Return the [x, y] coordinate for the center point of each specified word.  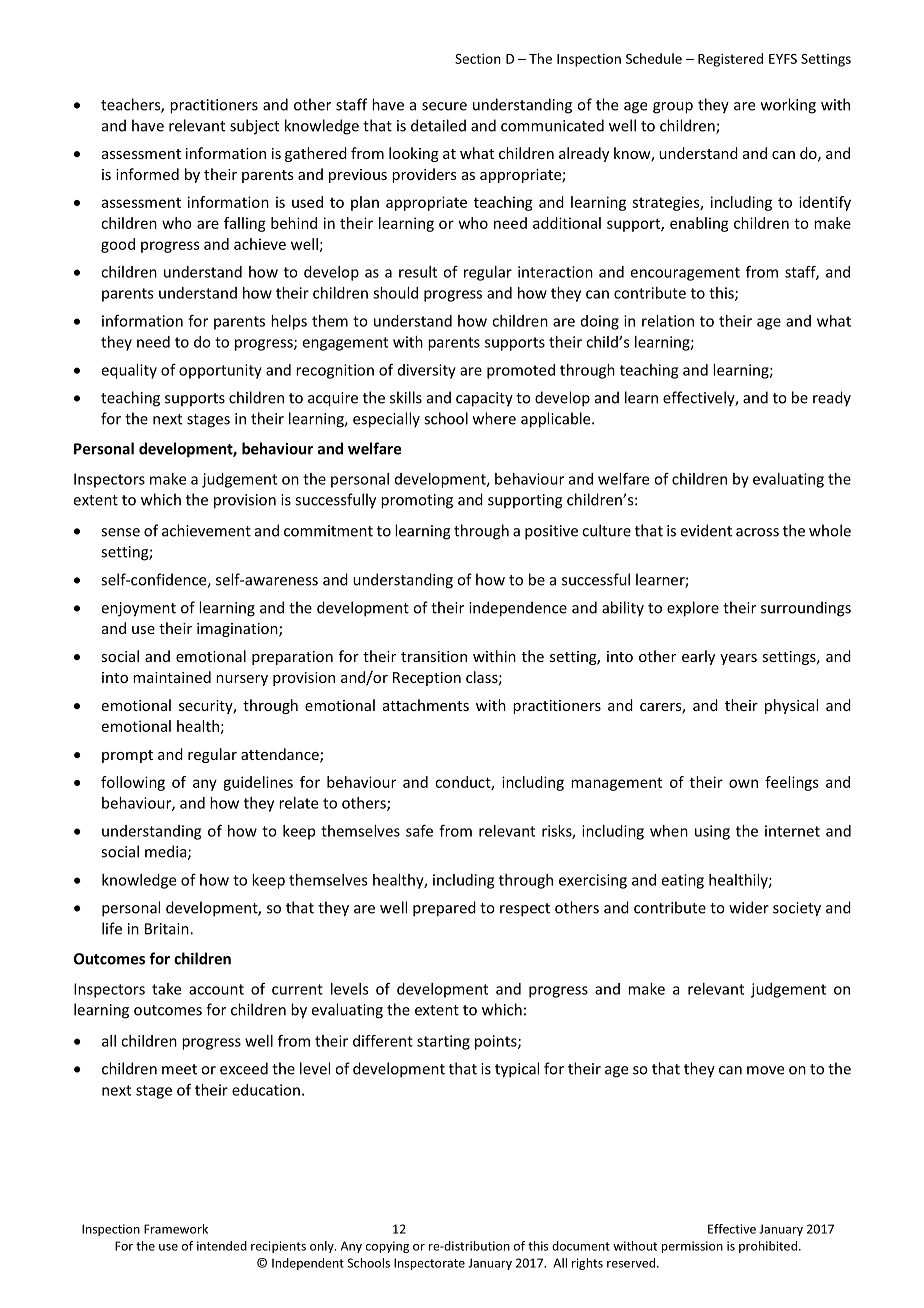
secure [444, 106]
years [738, 659]
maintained [172, 677]
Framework [176, 1229]
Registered [730, 60]
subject [254, 127]
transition [434, 656]
